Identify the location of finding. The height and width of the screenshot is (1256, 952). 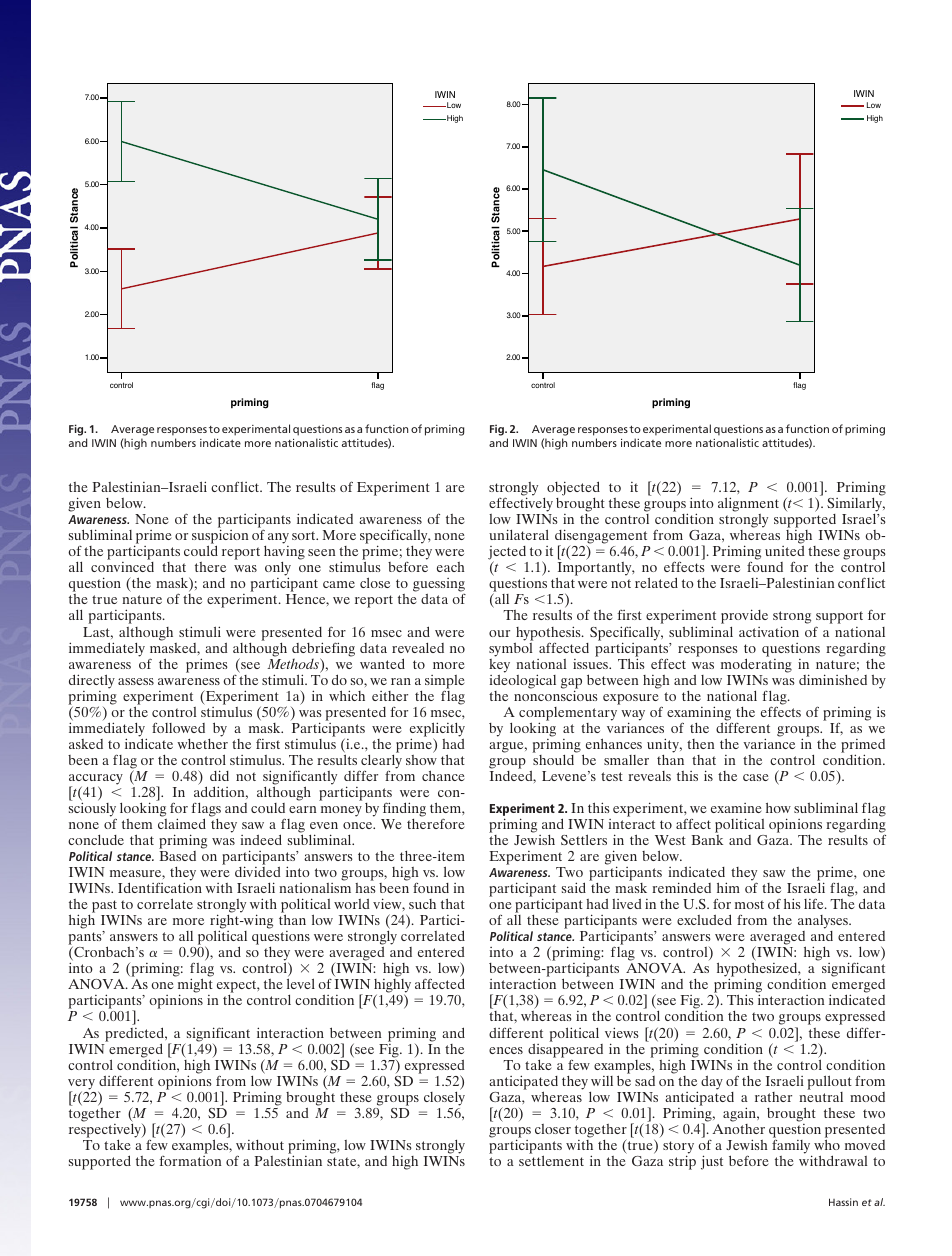
(404, 809).
